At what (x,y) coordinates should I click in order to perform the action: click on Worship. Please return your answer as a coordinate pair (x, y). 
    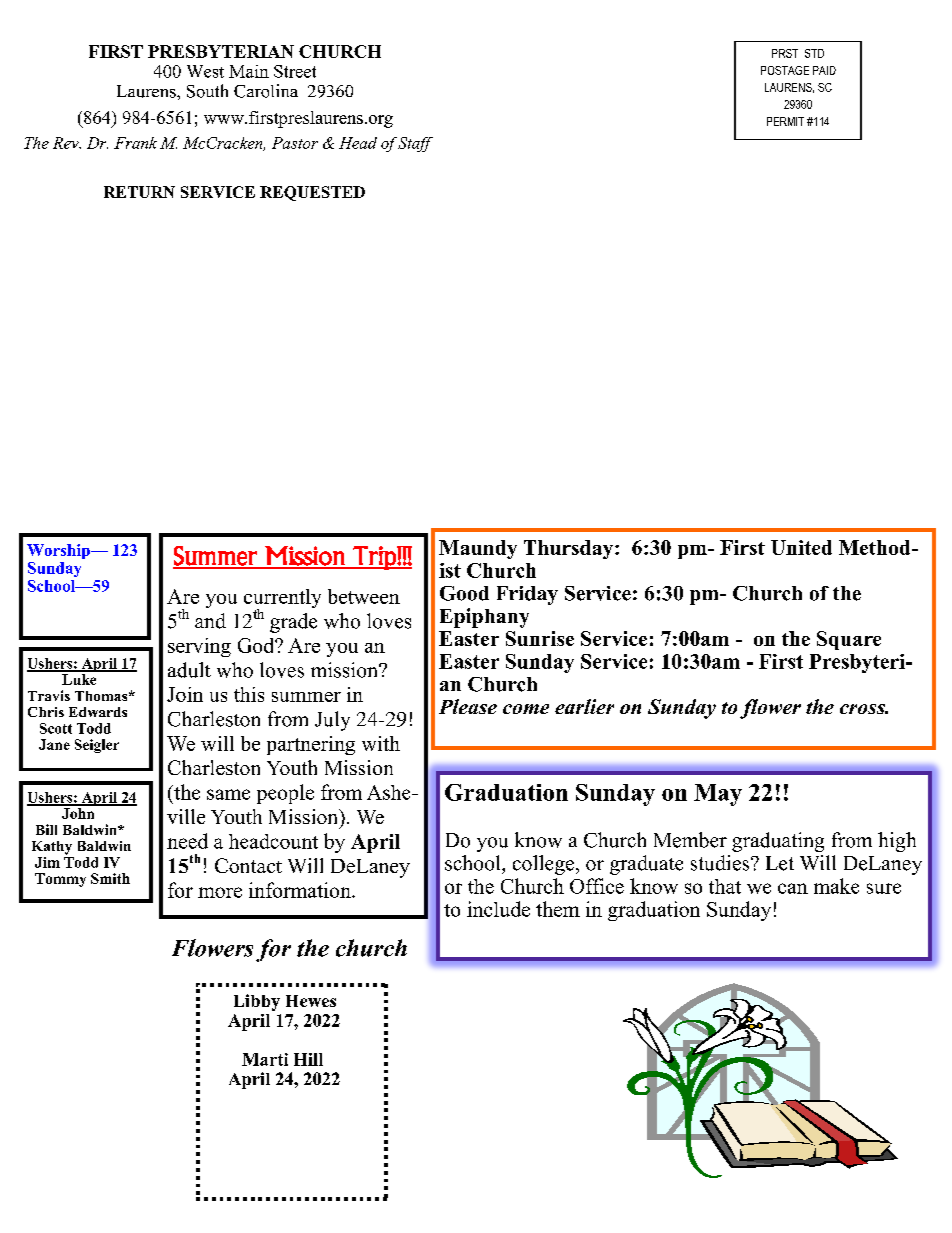
    Looking at the image, I should click on (59, 551).
